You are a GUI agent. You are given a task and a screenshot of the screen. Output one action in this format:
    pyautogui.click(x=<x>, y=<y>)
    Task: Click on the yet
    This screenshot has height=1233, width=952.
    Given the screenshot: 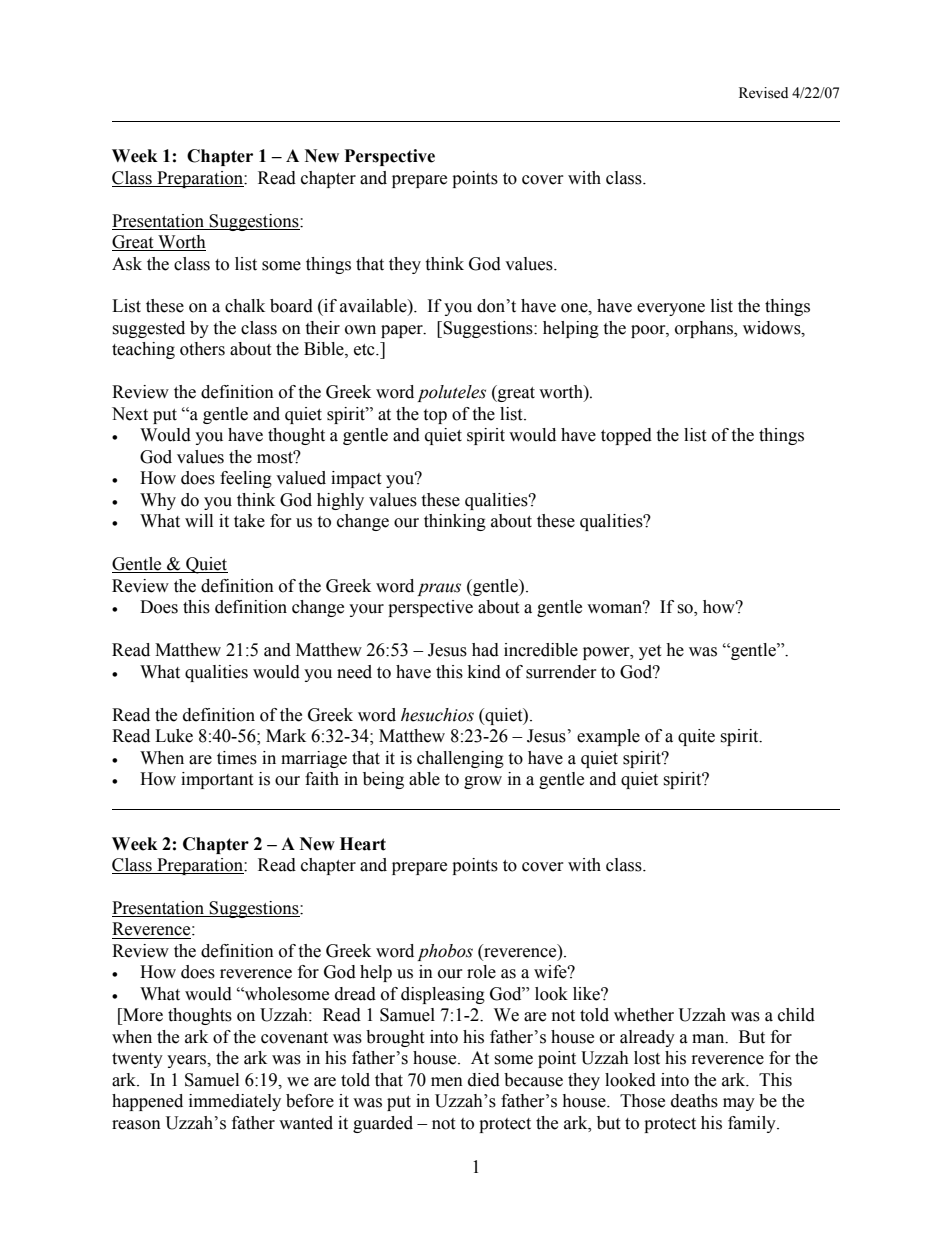 What is the action you would take?
    pyautogui.click(x=650, y=652)
